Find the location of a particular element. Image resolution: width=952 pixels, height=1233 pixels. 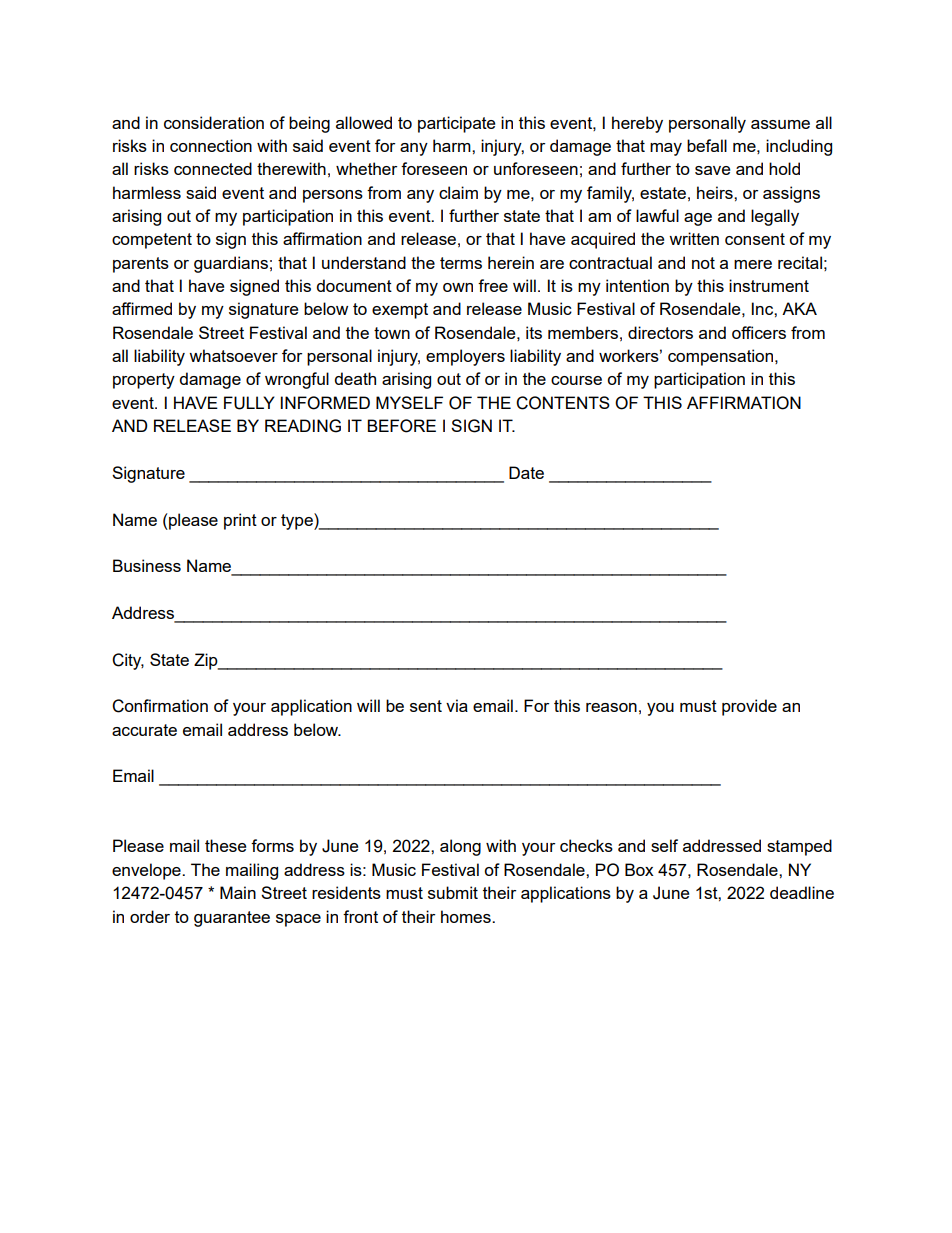

officers is located at coordinates (759, 332).
